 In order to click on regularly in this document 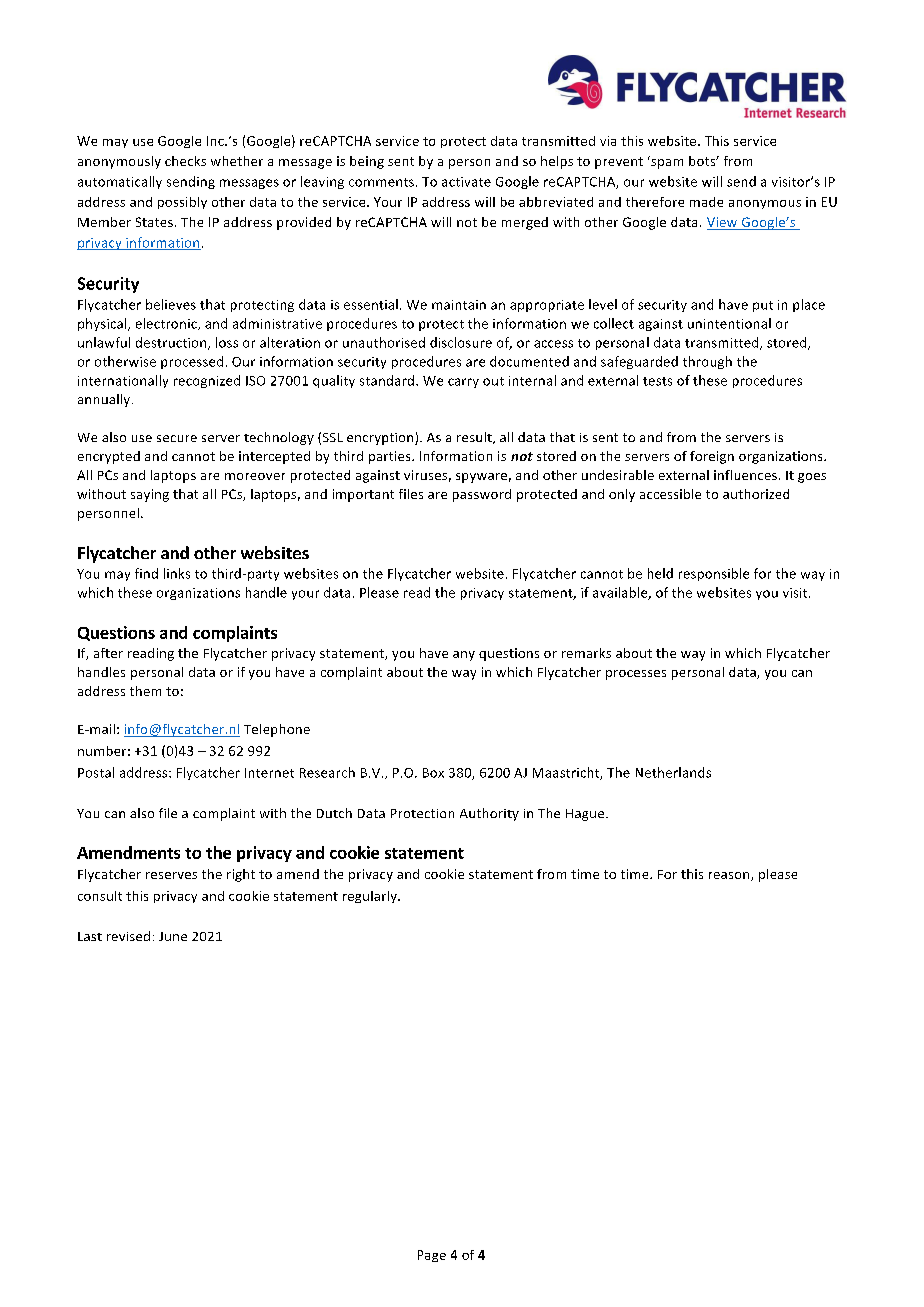, I will do `click(371, 897)`.
